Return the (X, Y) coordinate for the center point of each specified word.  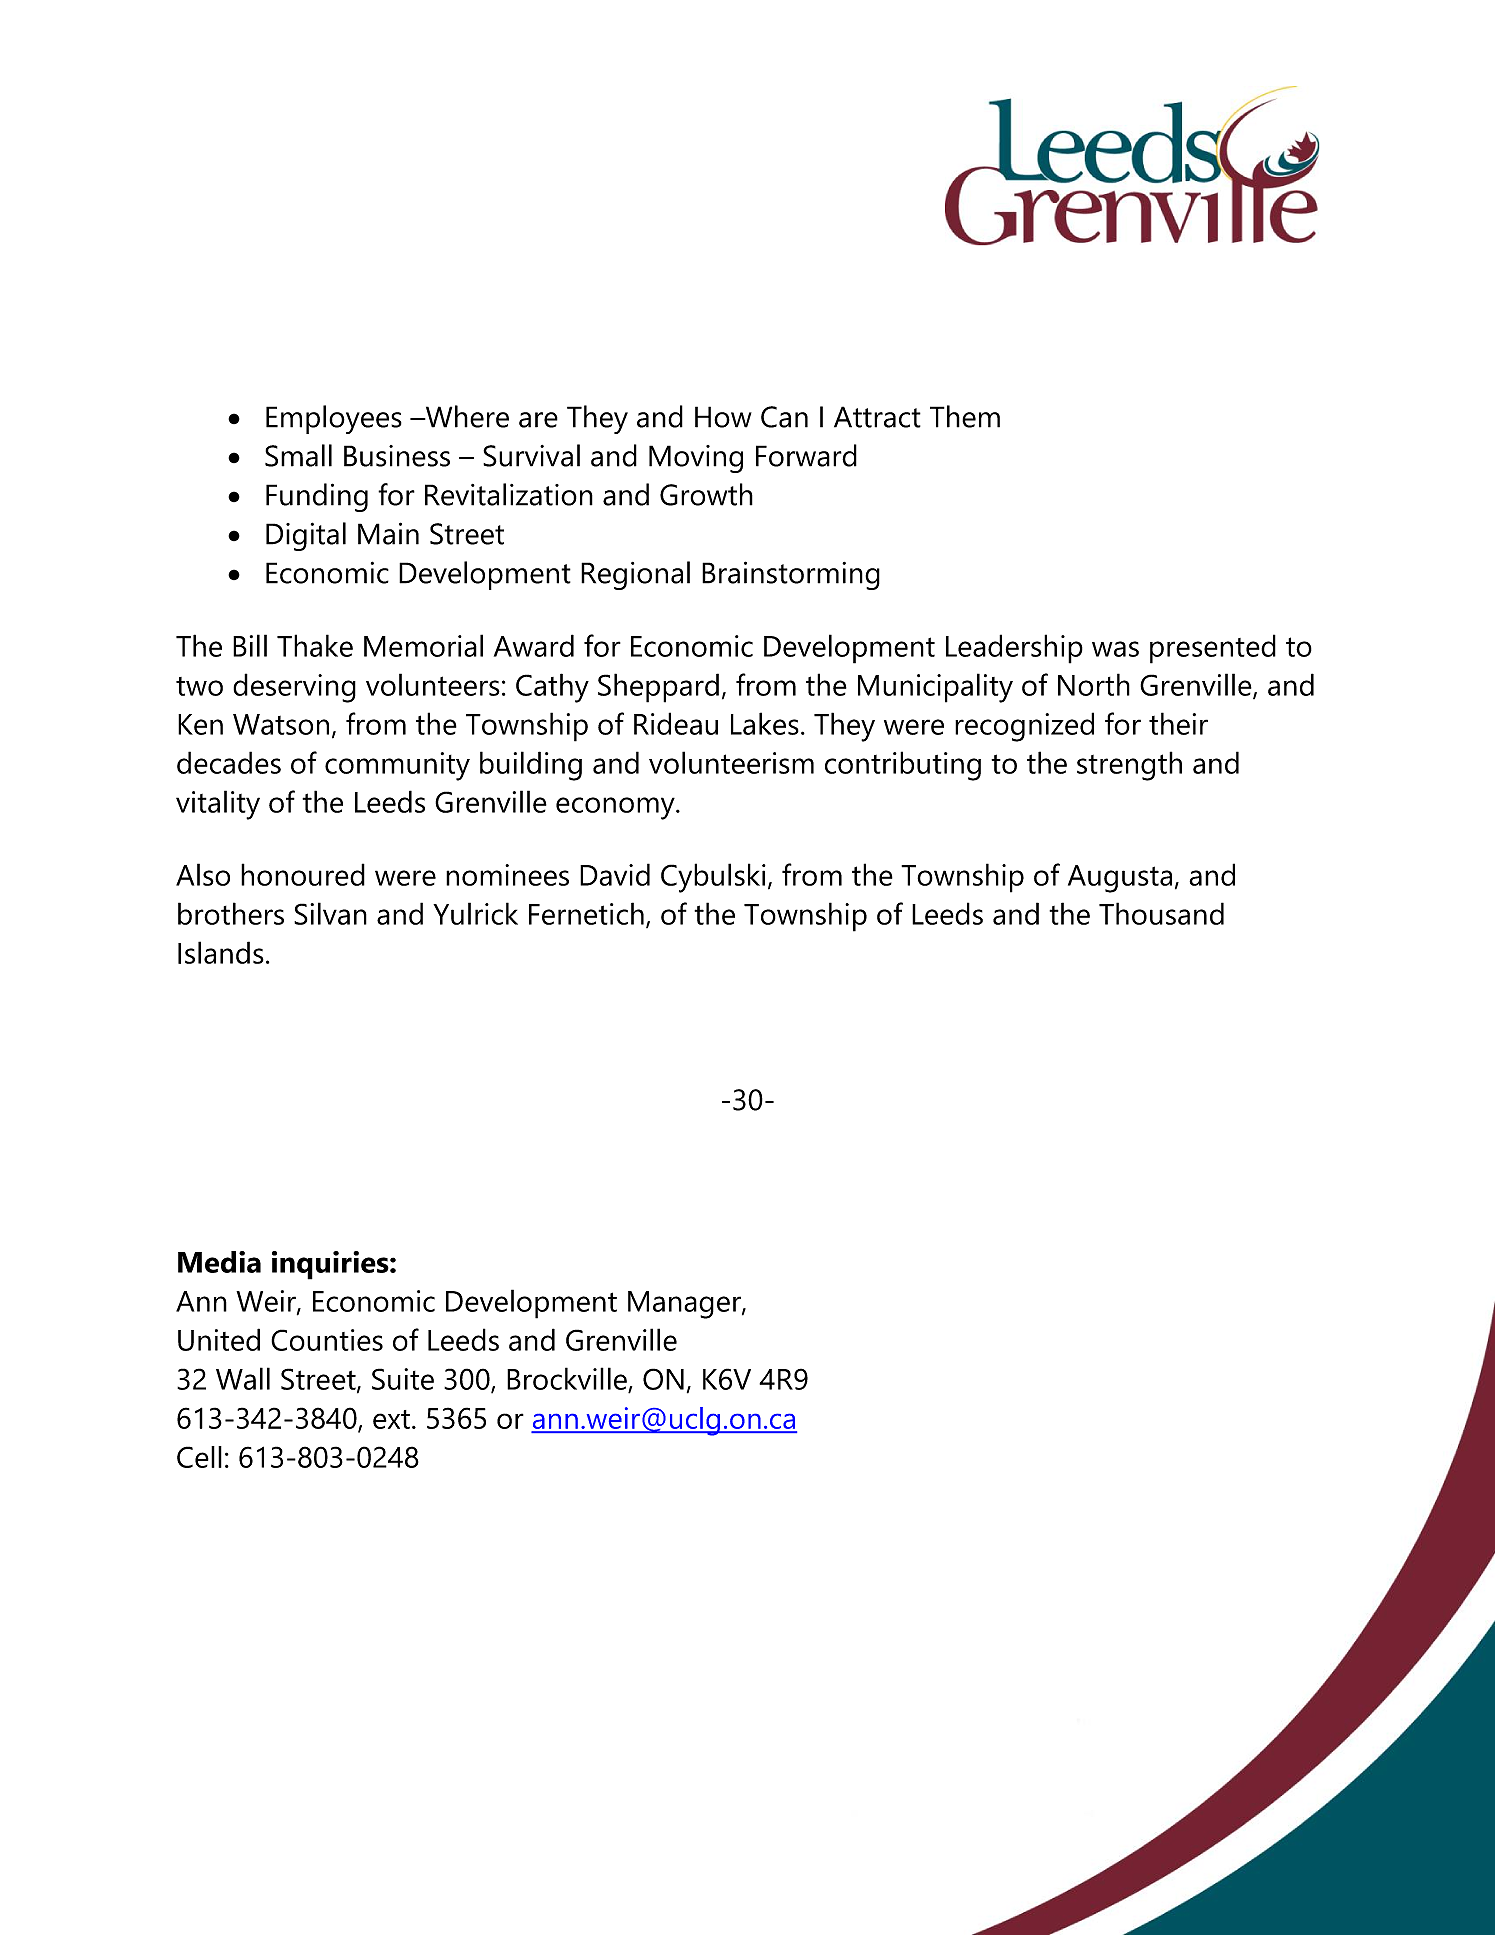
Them (965, 416)
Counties (327, 1340)
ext (391, 1419)
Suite (403, 1379)
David (615, 874)
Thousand (1161, 913)
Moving (696, 459)
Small (298, 455)
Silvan (330, 913)
